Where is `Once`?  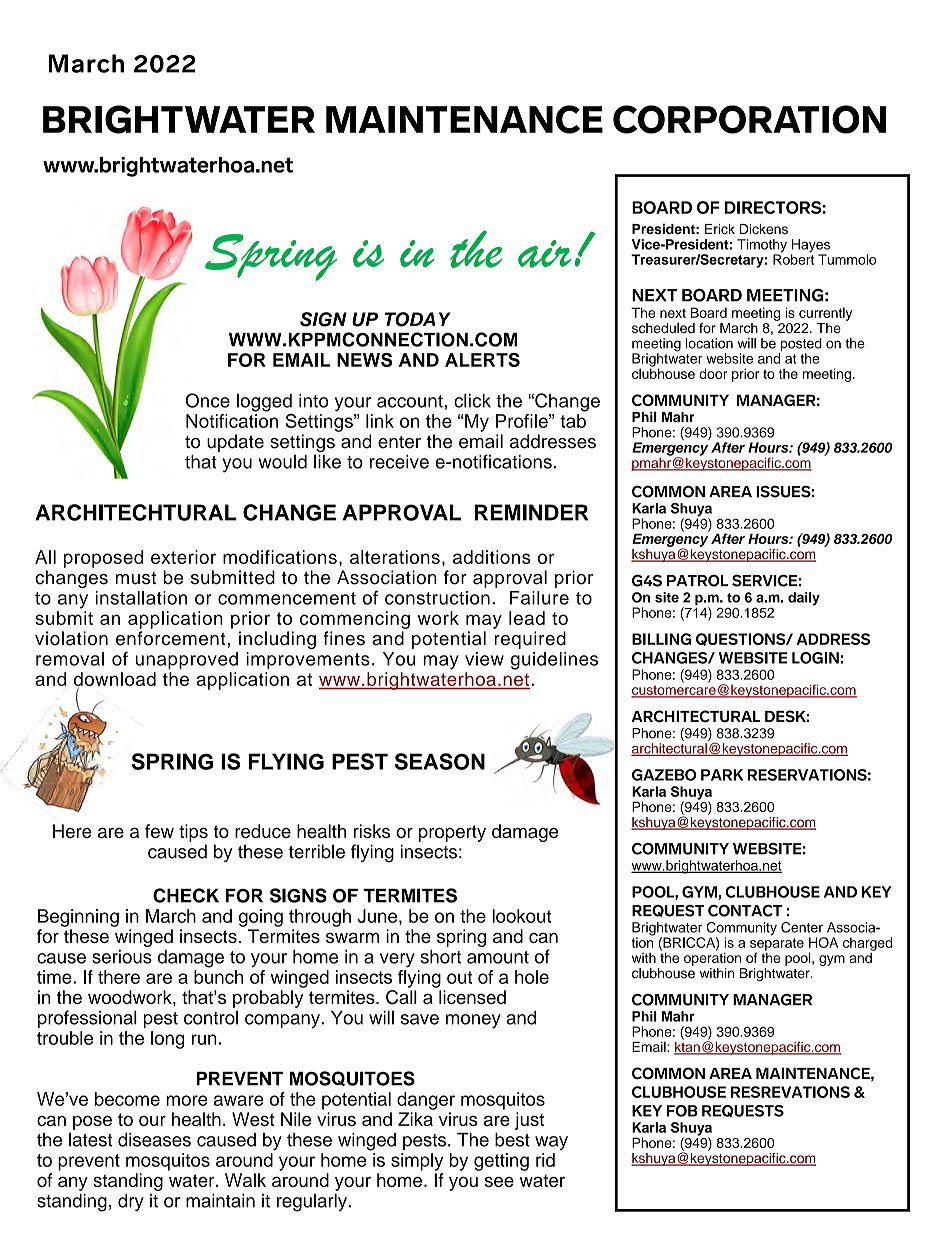
Once is located at coordinates (208, 400).
